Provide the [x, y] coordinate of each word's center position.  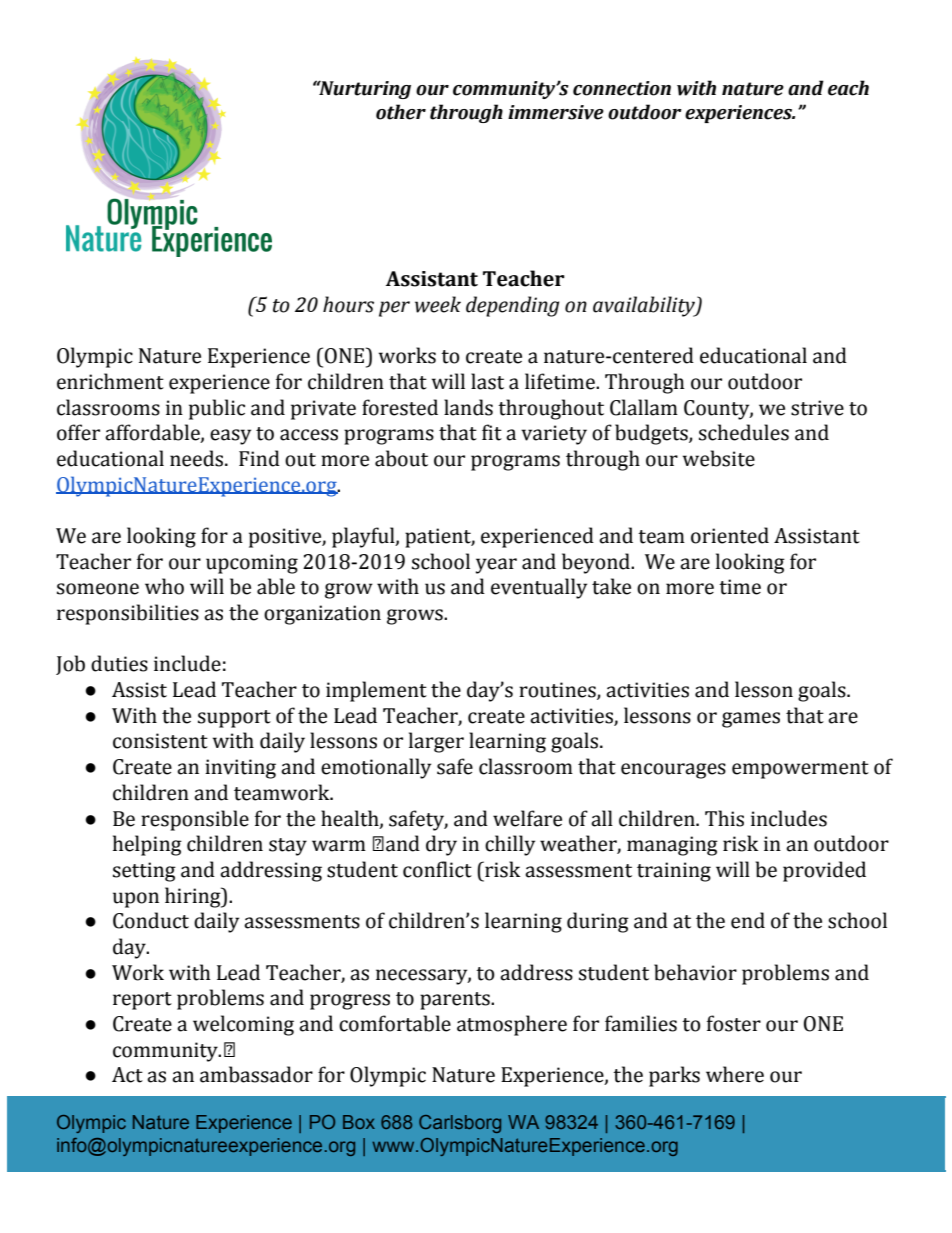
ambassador [256, 1074]
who [164, 586]
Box [359, 1122]
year [496, 566]
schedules [744, 432]
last [487, 381]
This [724, 818]
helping [147, 845]
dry [441, 845]
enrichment [110, 381]
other [401, 112]
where [735, 1074]
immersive [556, 112]
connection [622, 88]
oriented [730, 535]
